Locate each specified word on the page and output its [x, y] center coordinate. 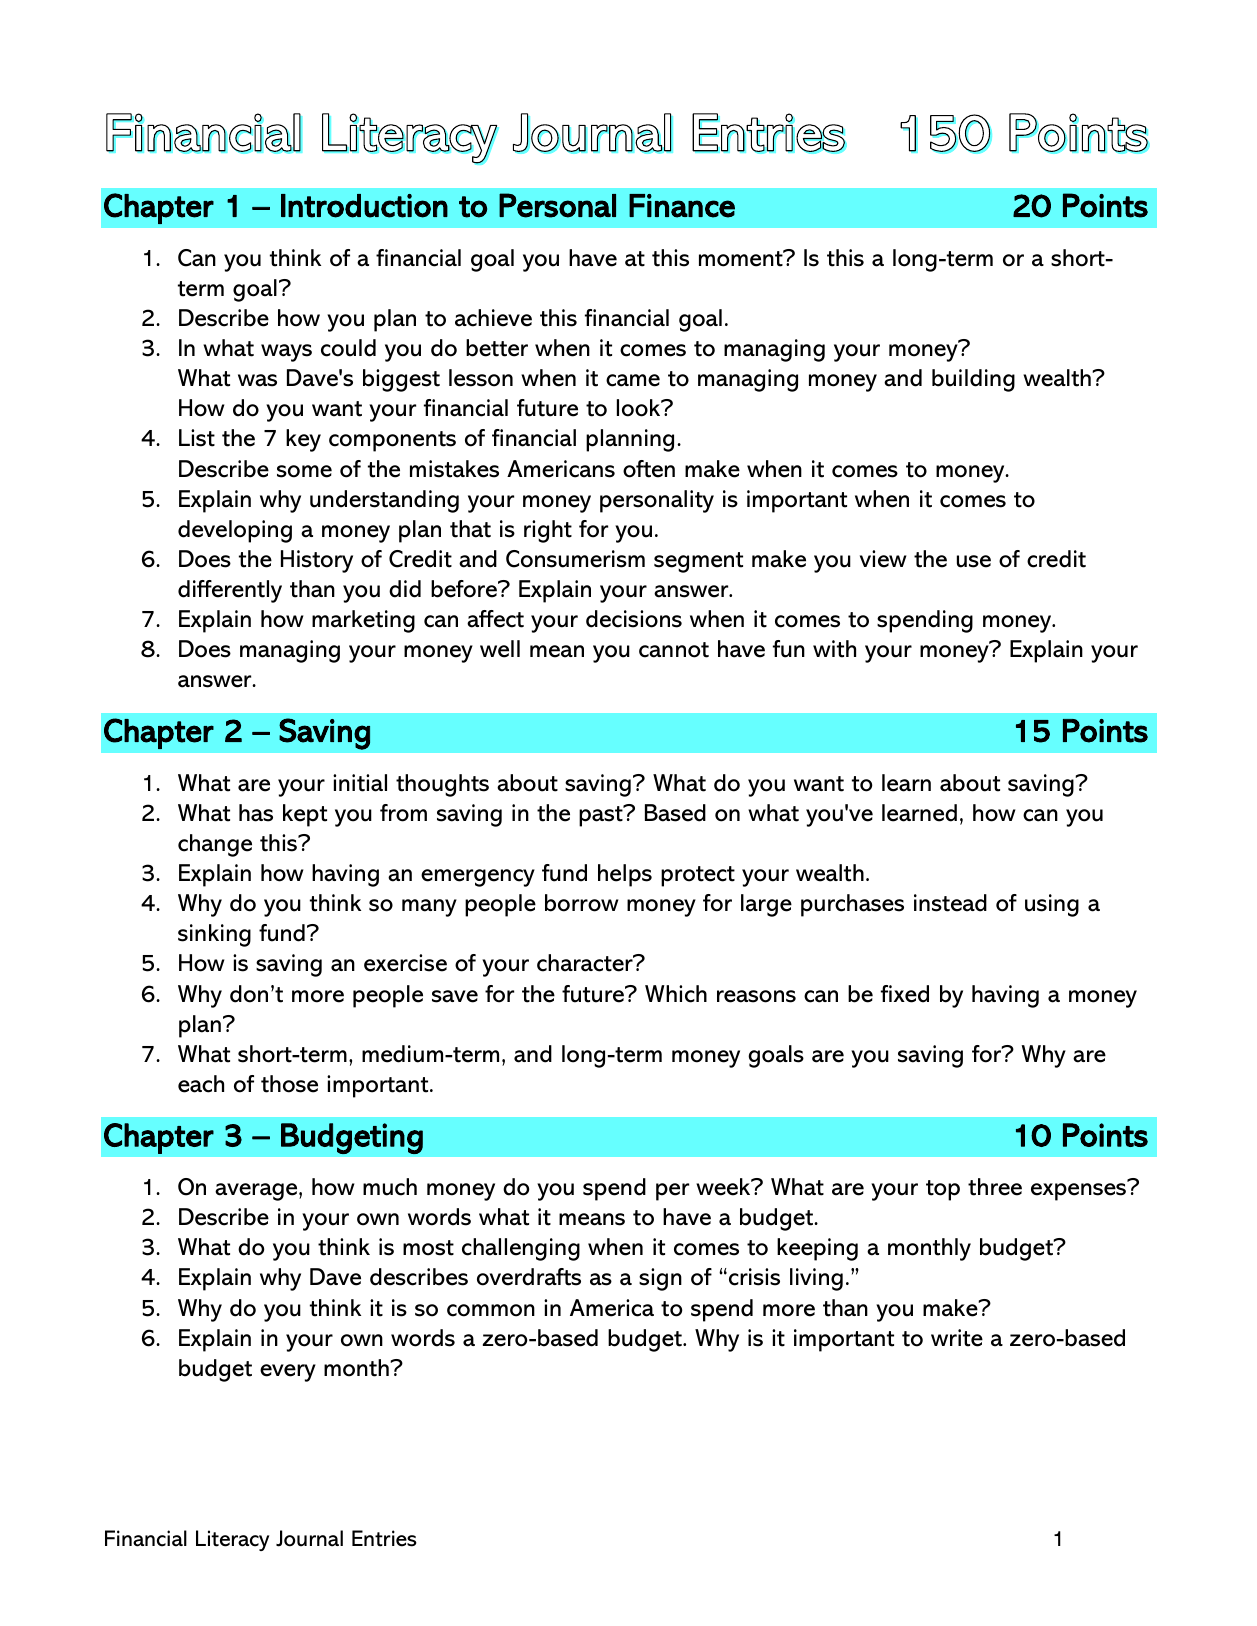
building [973, 380]
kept [305, 815]
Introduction [364, 206]
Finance [682, 206]
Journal [309, 1538]
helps [625, 875]
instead [950, 903]
